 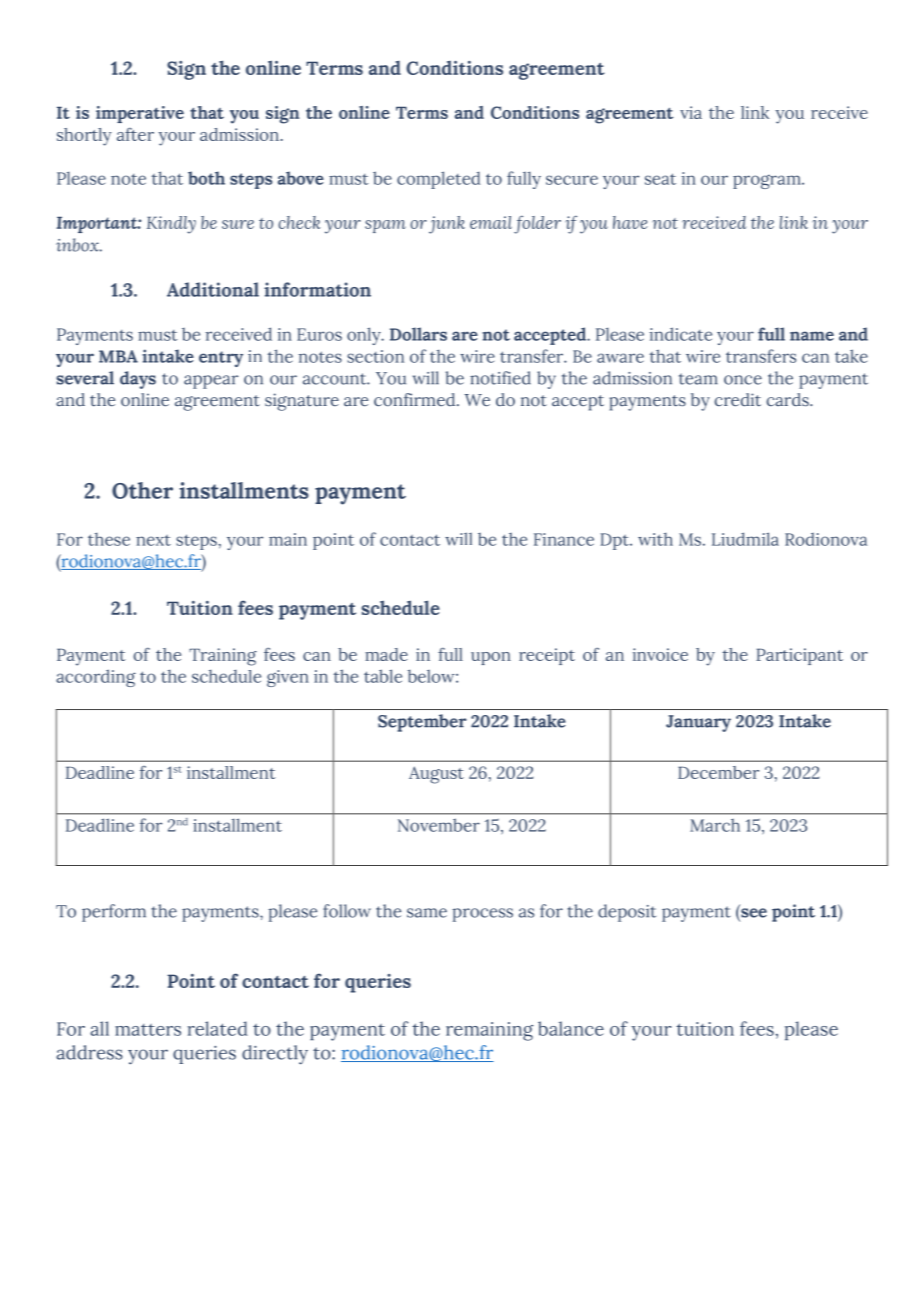 I want to click on matters, so click(x=148, y=1030).
